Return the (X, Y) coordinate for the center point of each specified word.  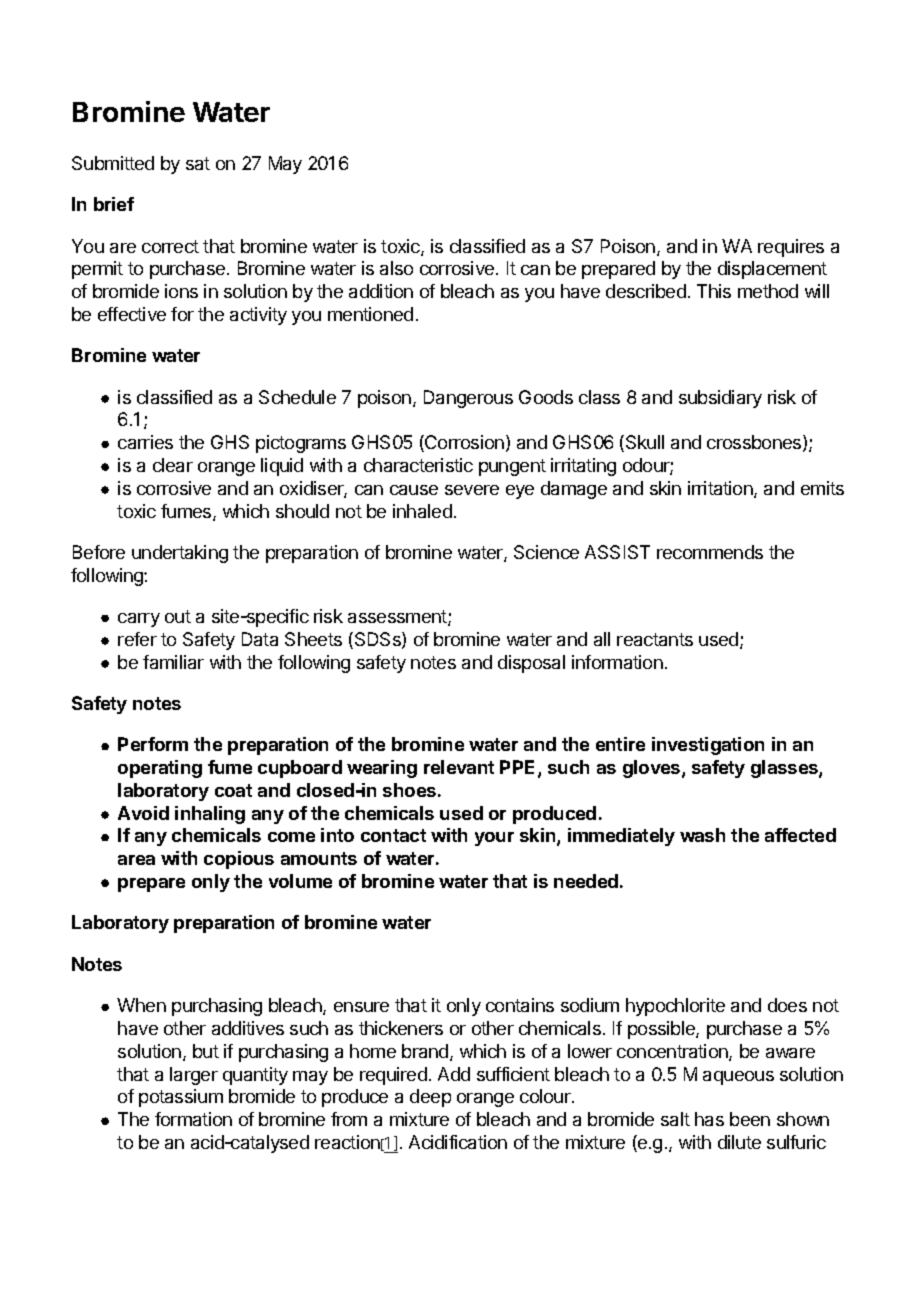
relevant (459, 767)
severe (472, 490)
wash (702, 835)
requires (791, 248)
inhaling (210, 815)
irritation (721, 489)
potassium (181, 1098)
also (396, 268)
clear (173, 465)
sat (198, 163)
